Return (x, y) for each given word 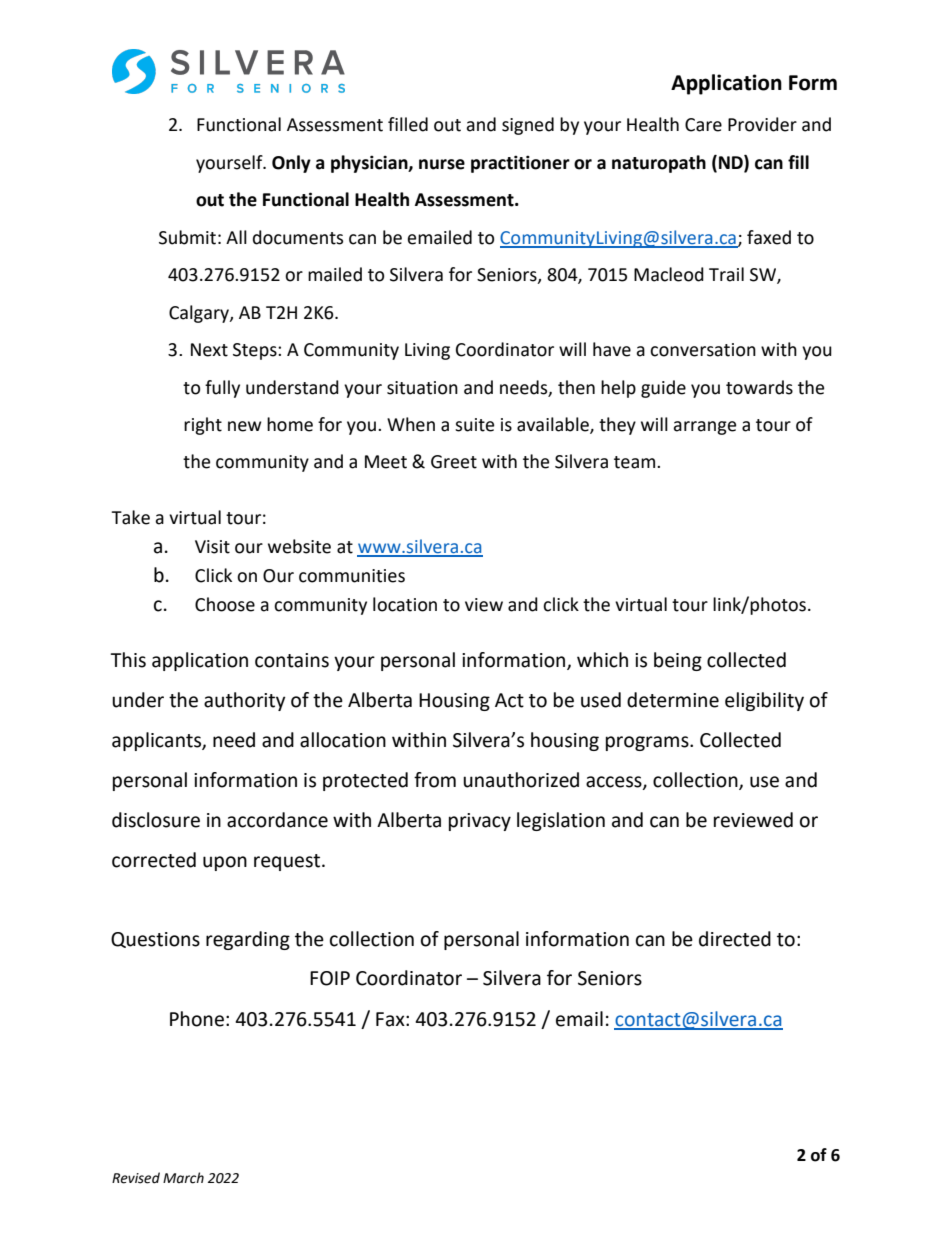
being (678, 661)
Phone (197, 1019)
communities (352, 576)
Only (291, 164)
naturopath (659, 164)
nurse (442, 164)
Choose (225, 604)
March (183, 1178)
